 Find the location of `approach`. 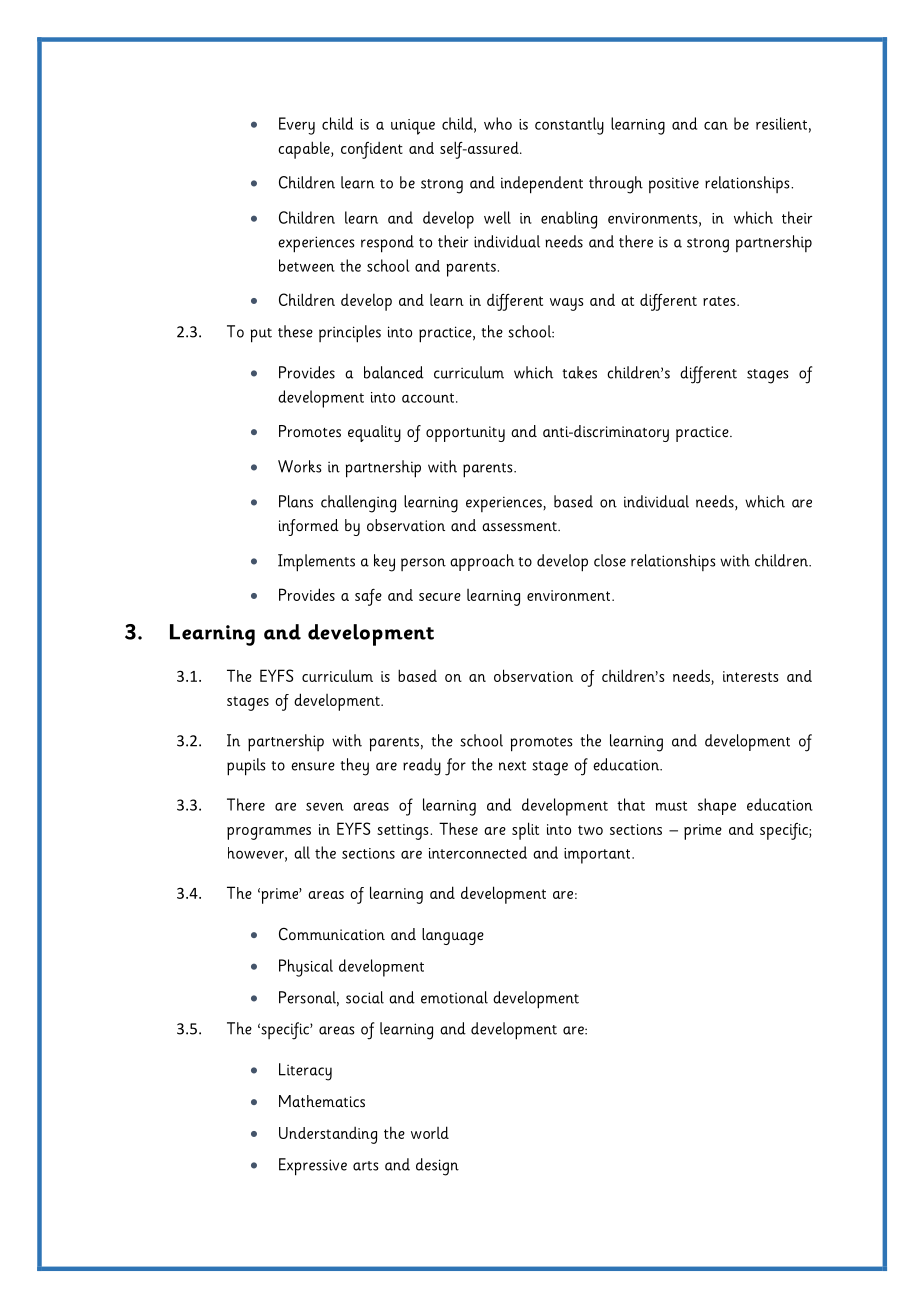

approach is located at coordinates (482, 562).
